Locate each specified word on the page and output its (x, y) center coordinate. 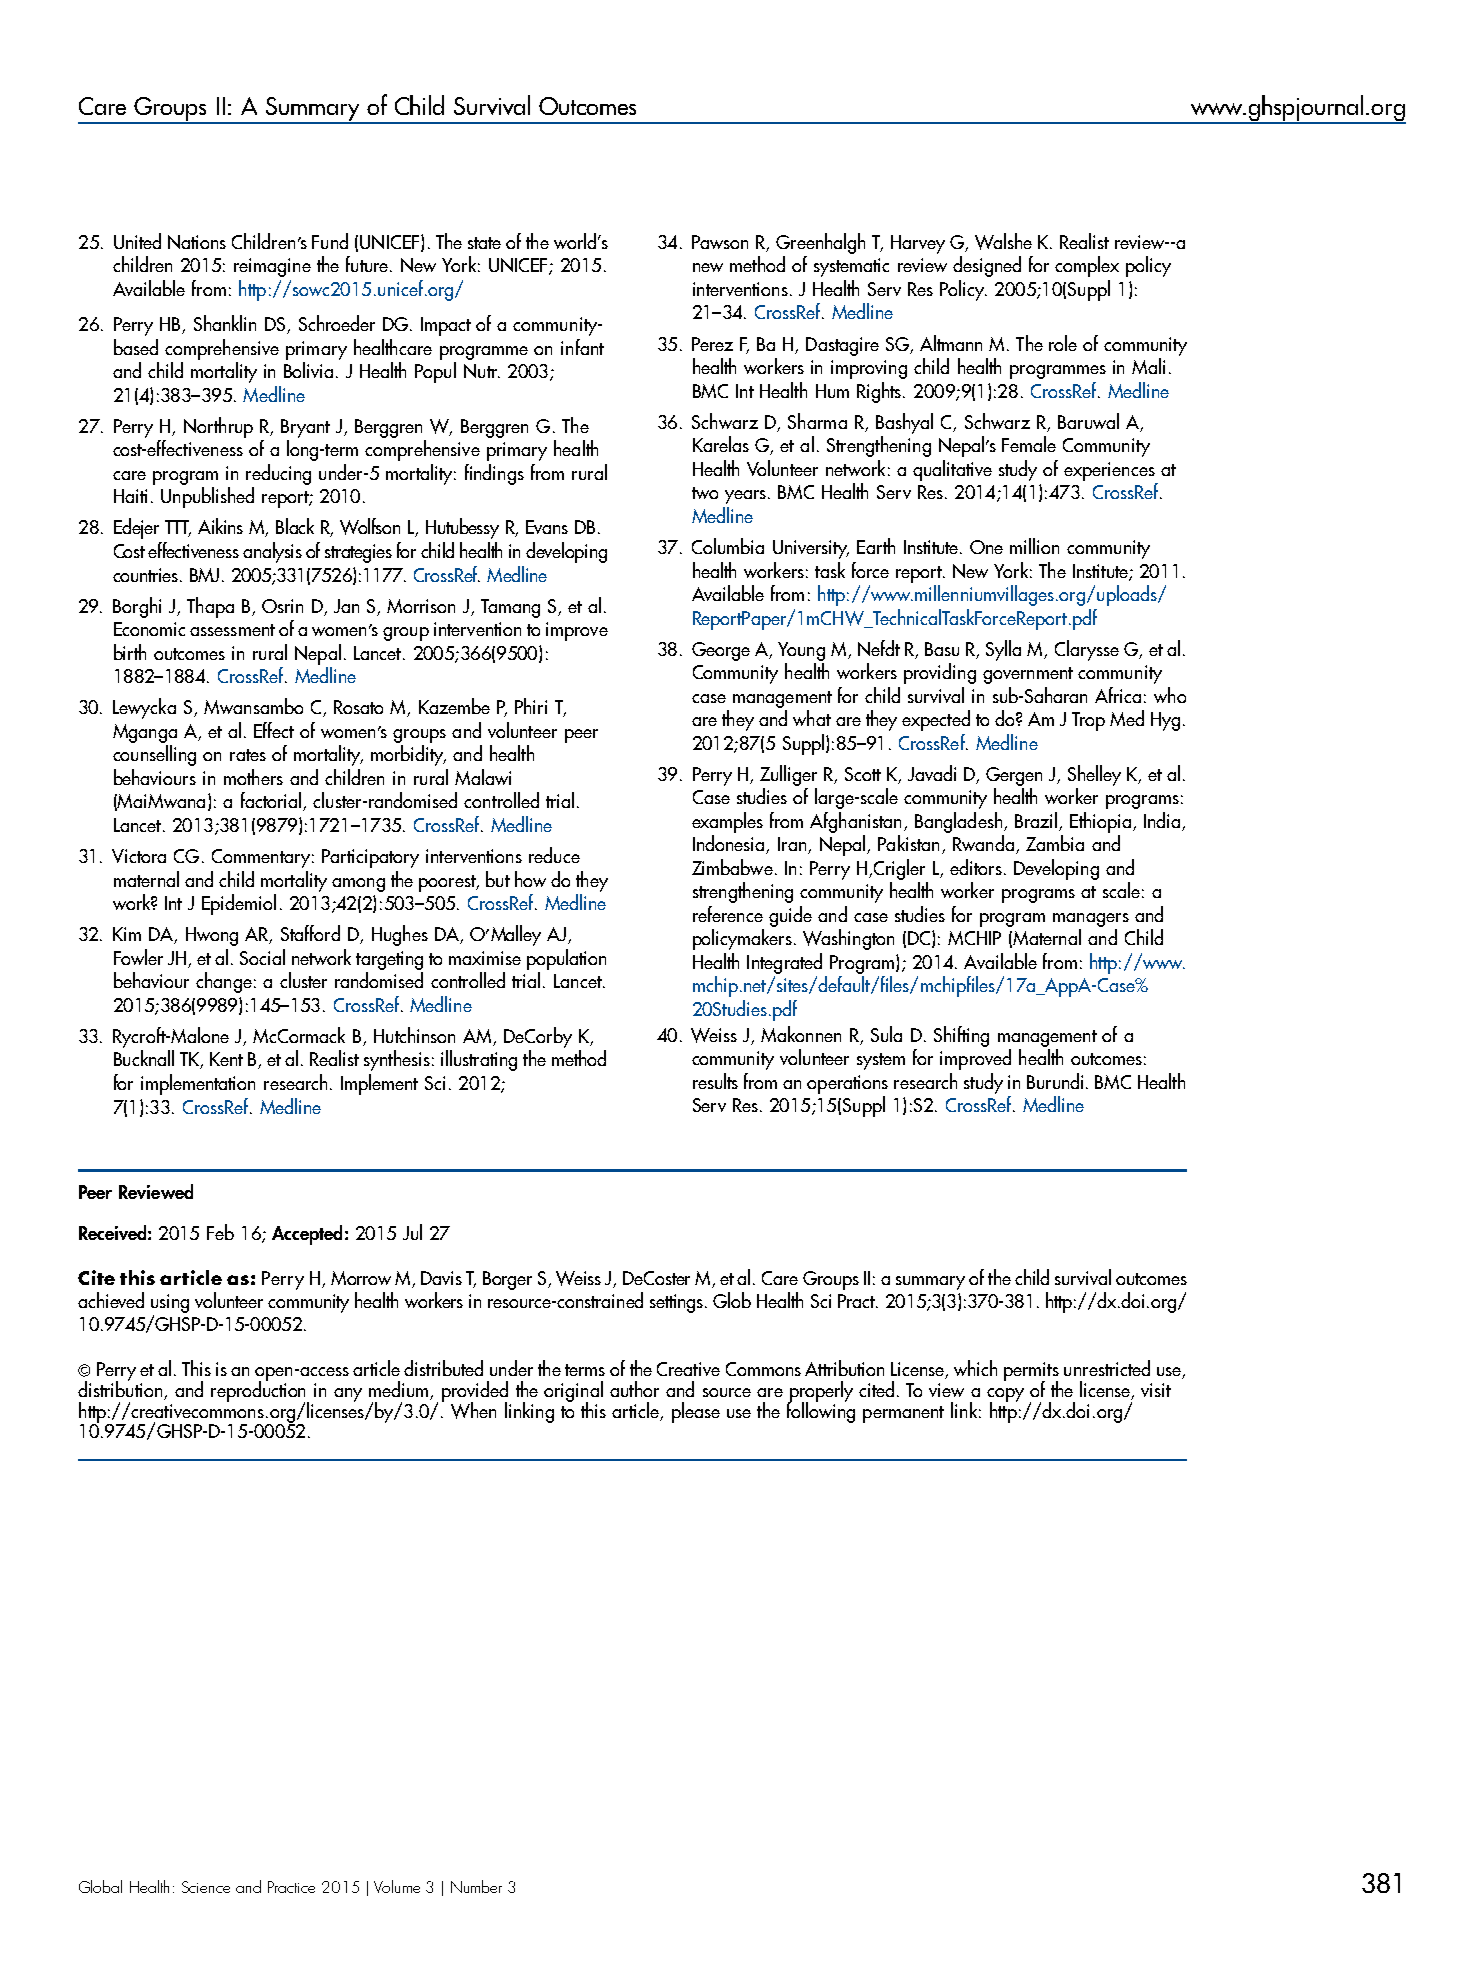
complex (1087, 266)
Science (206, 1887)
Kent (226, 1059)
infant (582, 347)
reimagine (272, 267)
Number (476, 1886)
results (715, 1081)
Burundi (1057, 1081)
